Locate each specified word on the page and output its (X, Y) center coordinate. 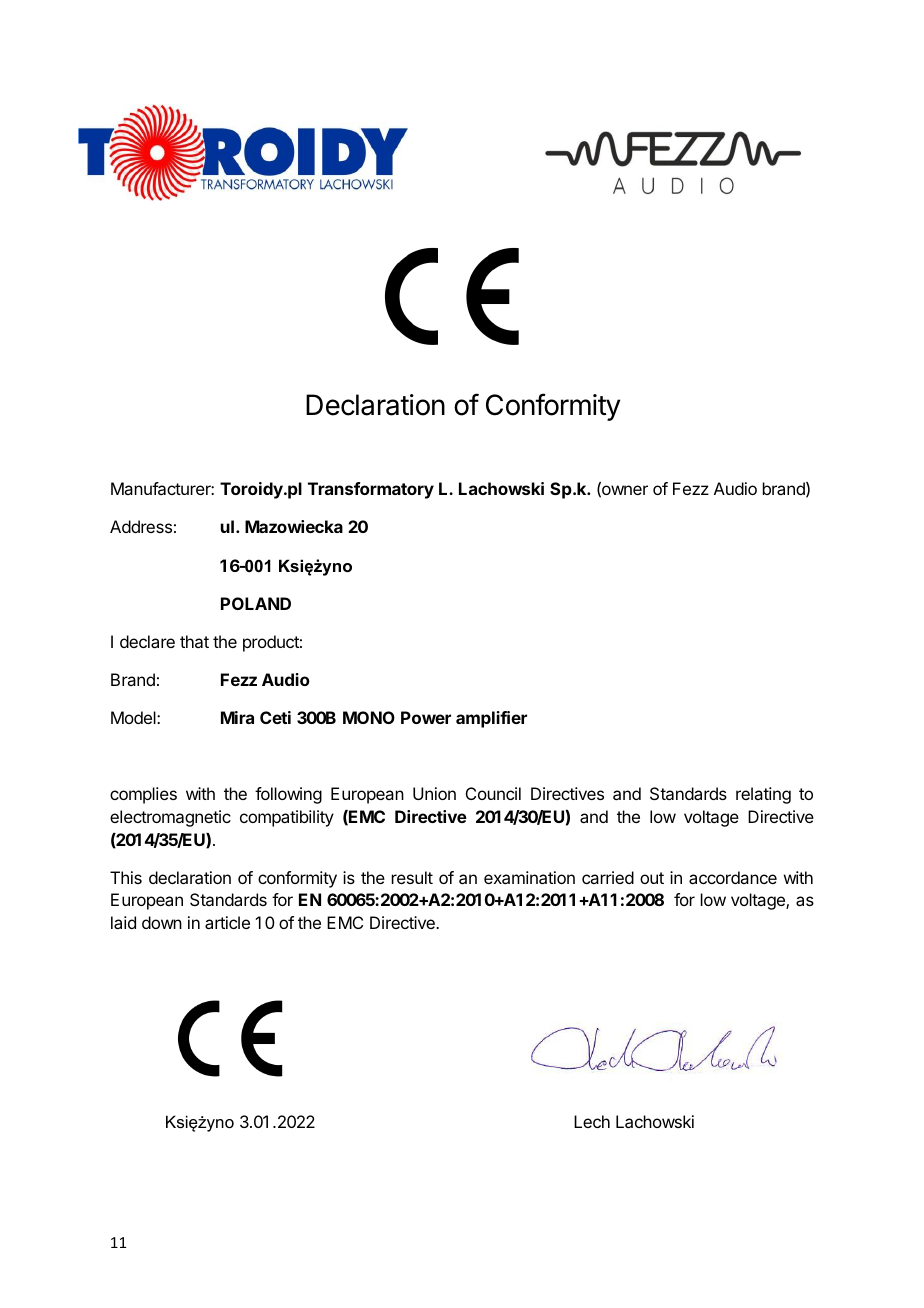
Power (426, 717)
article (227, 922)
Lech (592, 1121)
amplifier (491, 719)
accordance (733, 877)
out (652, 878)
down (162, 922)
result (412, 877)
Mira (237, 717)
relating (763, 795)
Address (141, 526)
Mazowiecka (294, 526)
